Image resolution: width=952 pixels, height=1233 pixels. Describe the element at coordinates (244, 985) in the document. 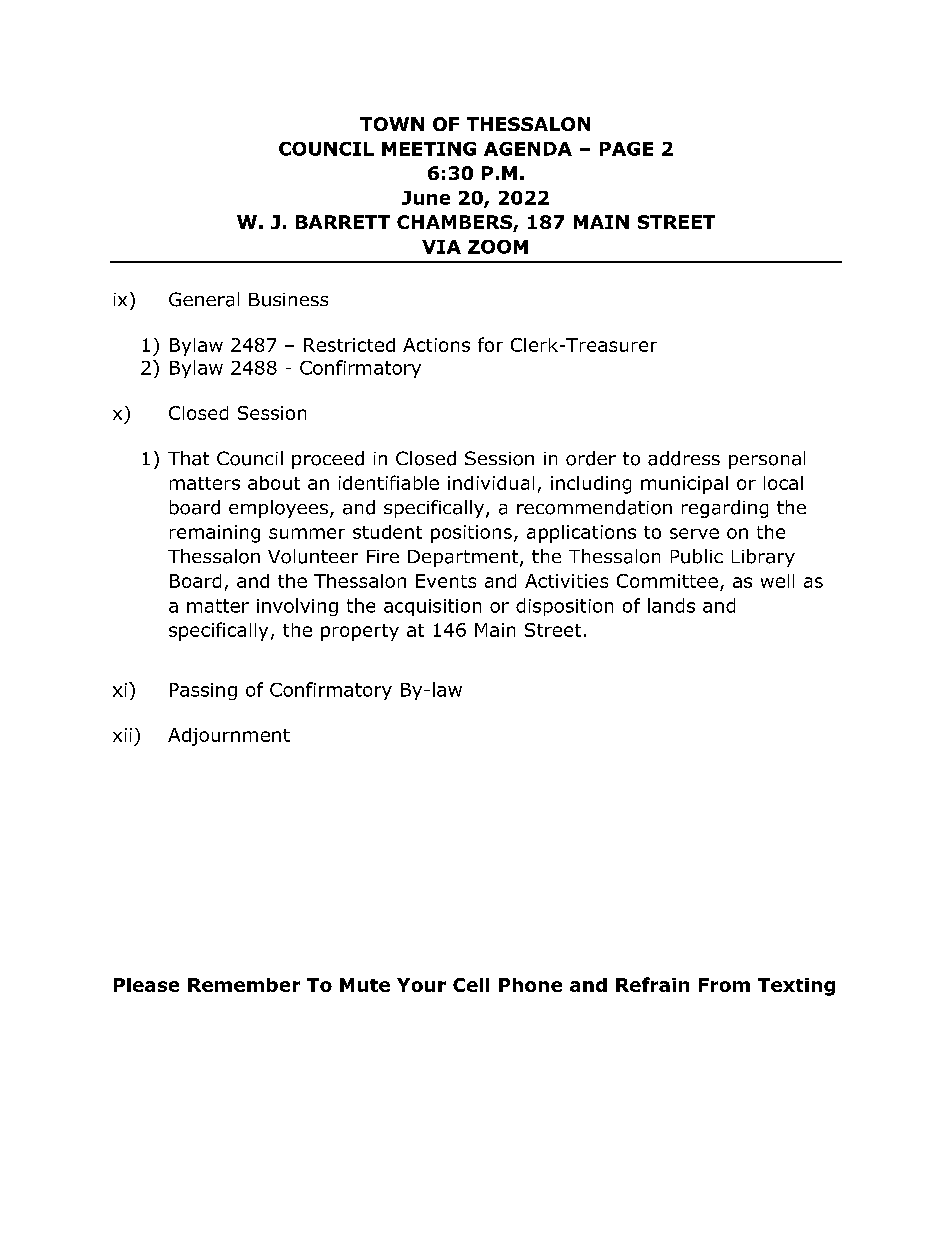

I see `Remember` at that location.
